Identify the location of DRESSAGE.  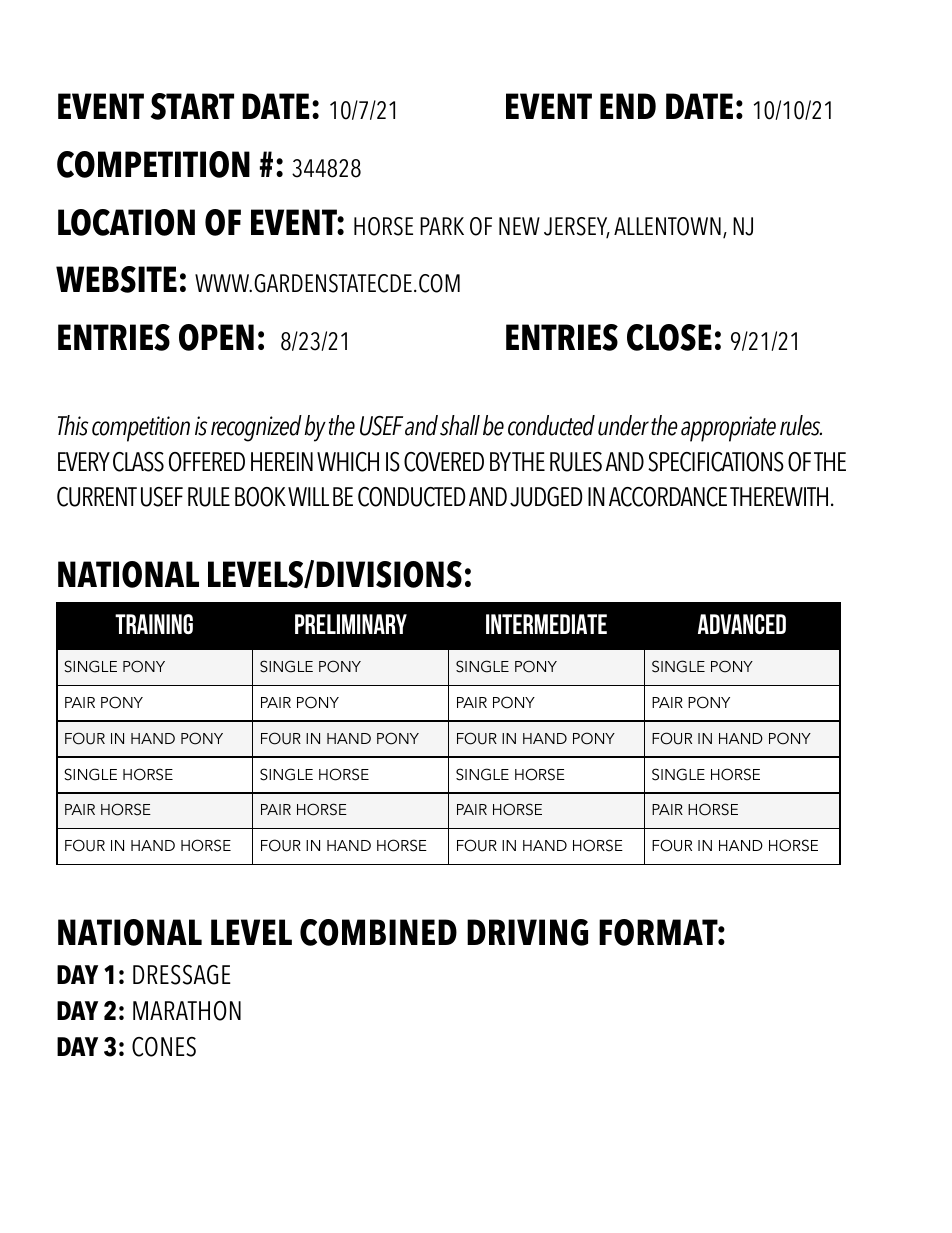
(182, 975).
